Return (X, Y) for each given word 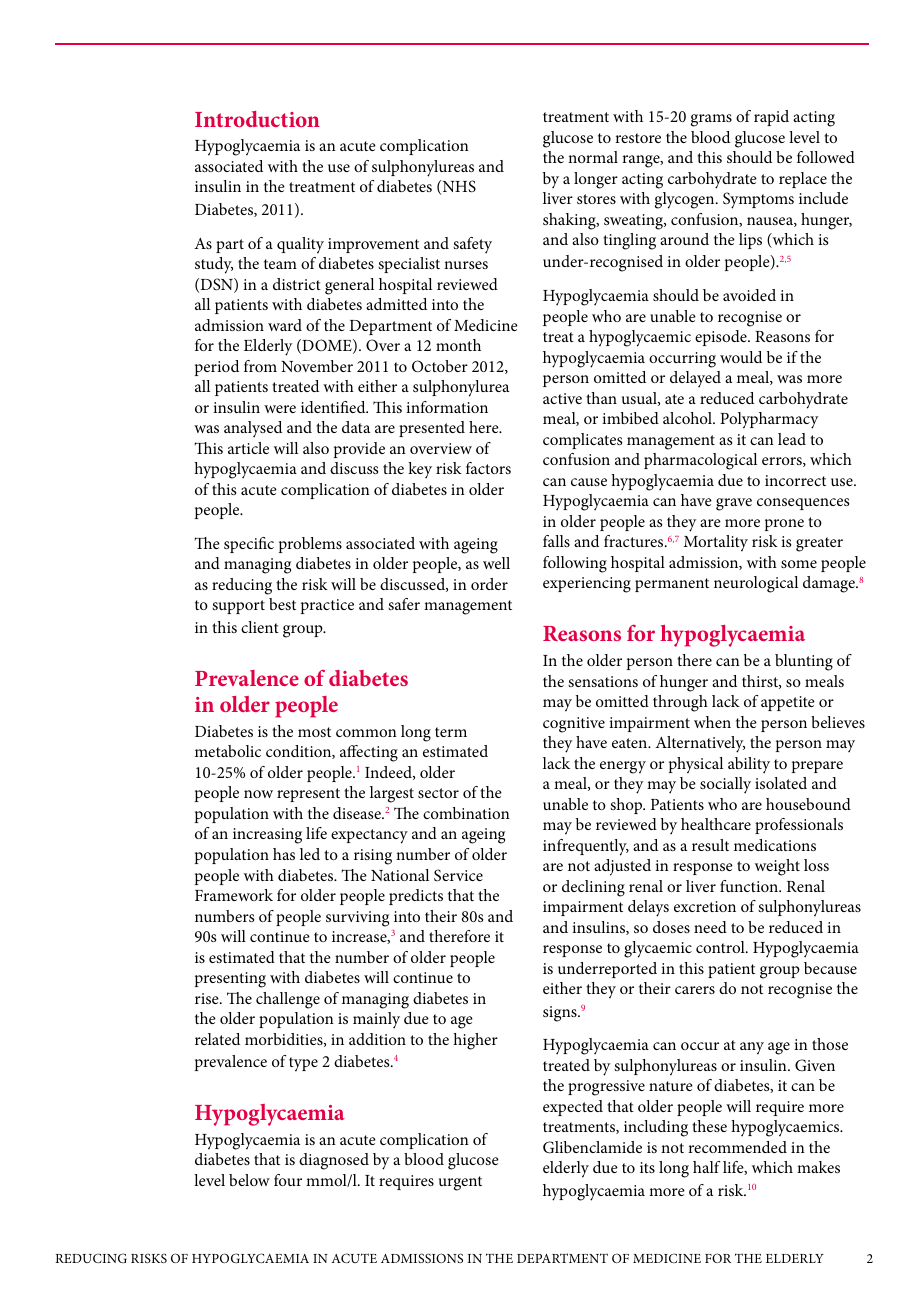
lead (792, 439)
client (260, 627)
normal (593, 157)
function (750, 886)
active (562, 398)
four (288, 1180)
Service (458, 875)
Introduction (257, 119)
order (489, 584)
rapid (771, 118)
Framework (234, 895)
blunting (804, 662)
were (280, 409)
